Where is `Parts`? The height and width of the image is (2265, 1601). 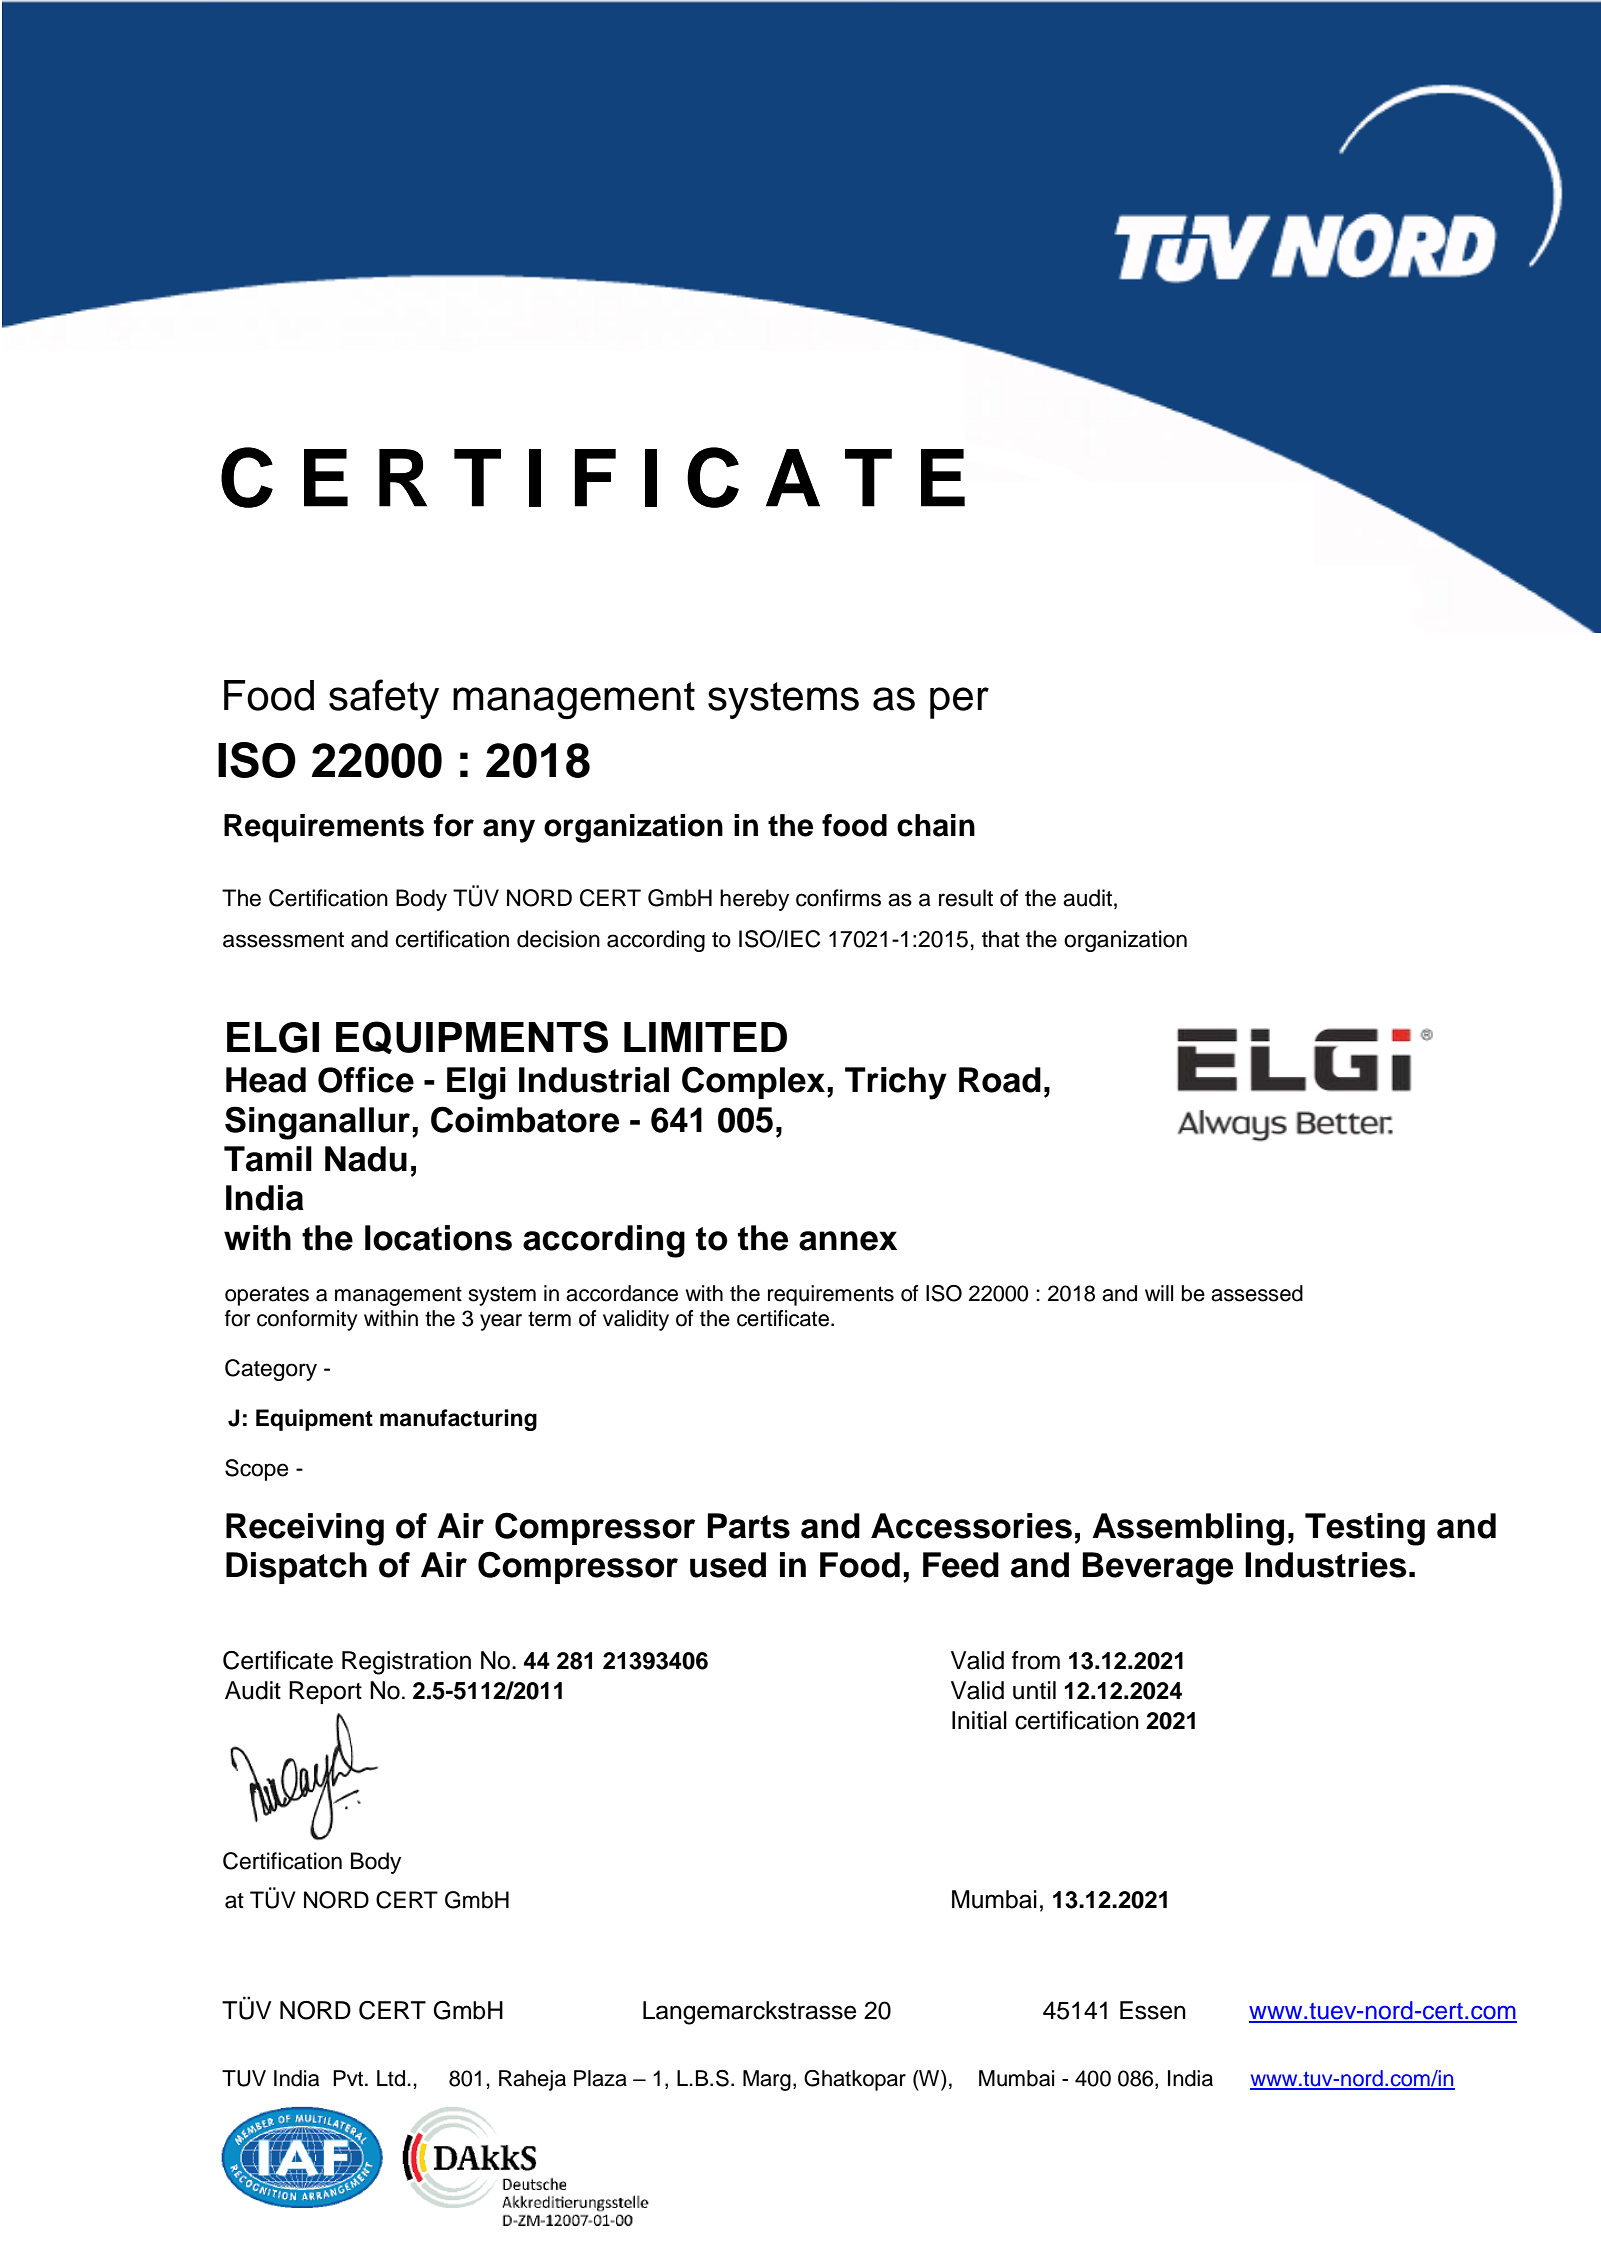 Parts is located at coordinates (748, 1526).
